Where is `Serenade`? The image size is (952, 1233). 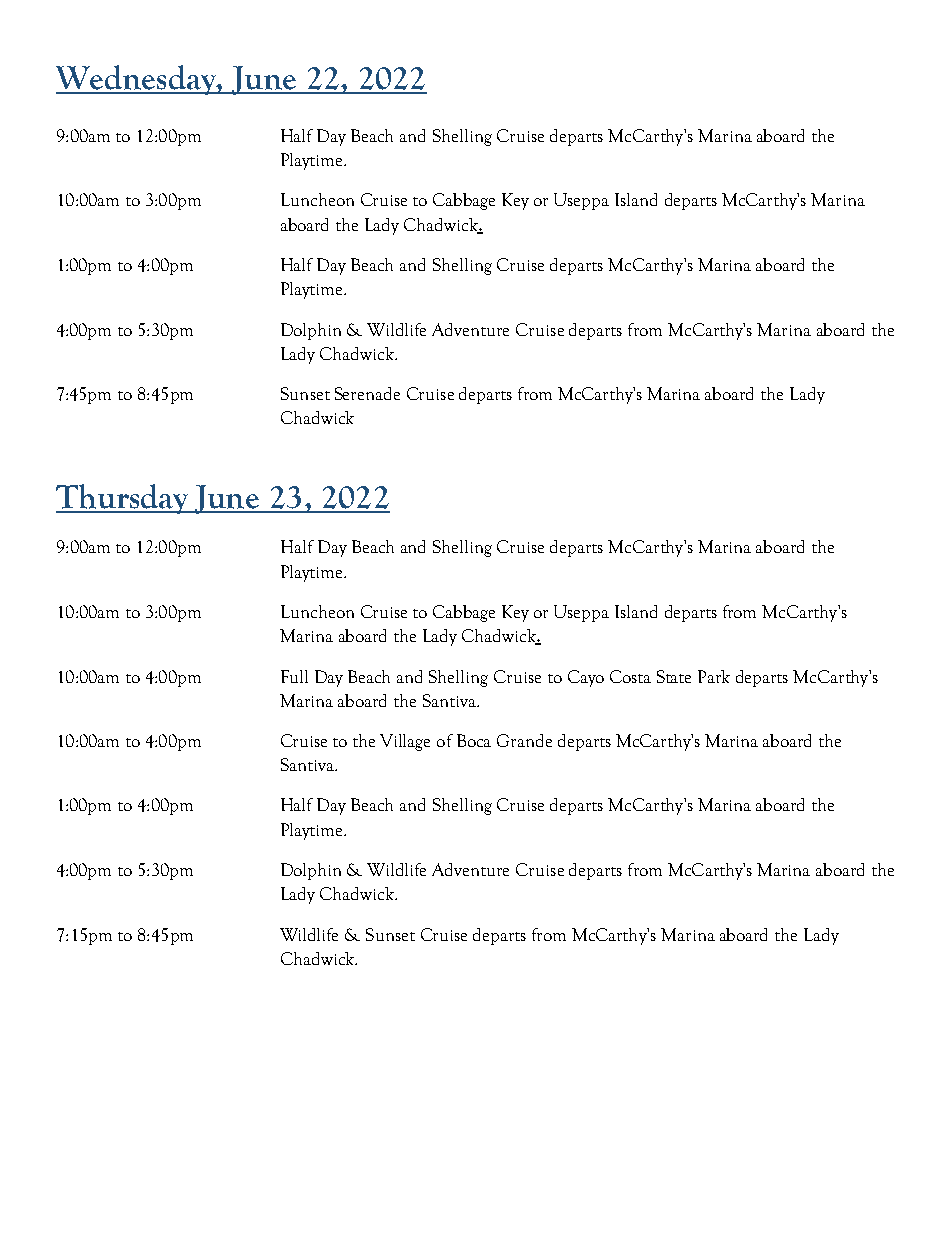
Serenade is located at coordinates (367, 393).
